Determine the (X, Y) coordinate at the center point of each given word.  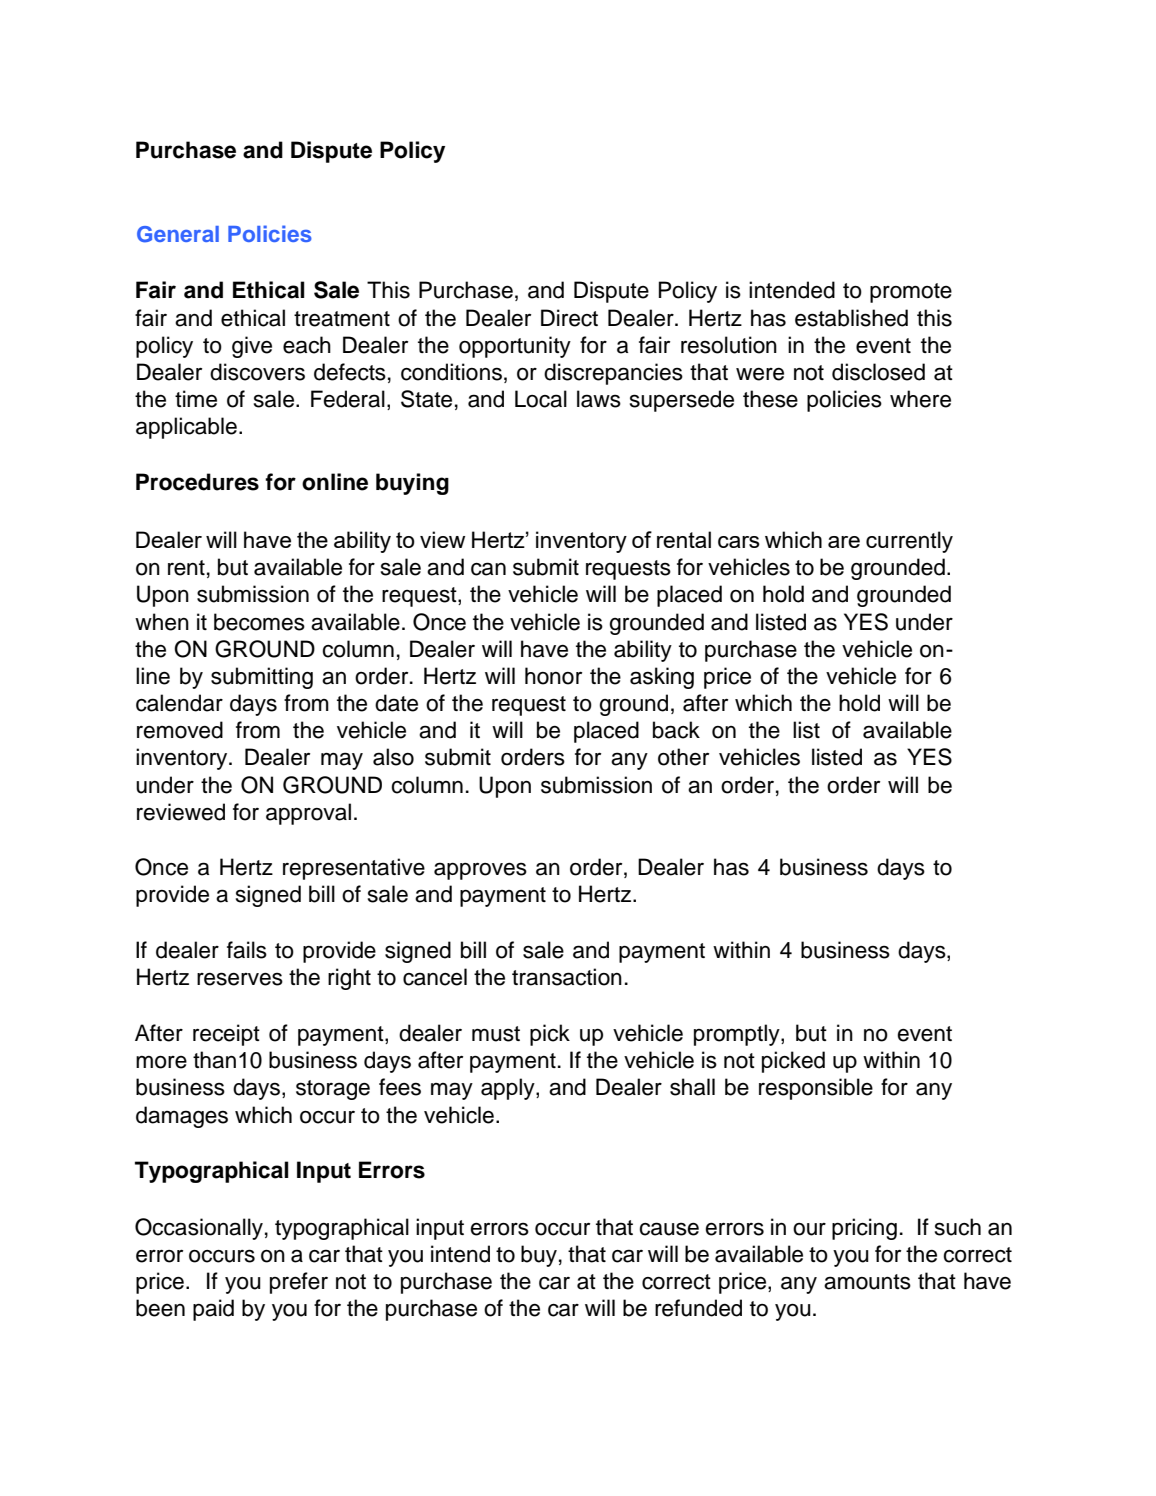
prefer (299, 1283)
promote (911, 293)
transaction (567, 977)
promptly (738, 1035)
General (178, 234)
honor (553, 676)
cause (669, 1229)
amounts (867, 1282)
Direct (569, 318)
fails (247, 950)
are (844, 542)
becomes (259, 622)
